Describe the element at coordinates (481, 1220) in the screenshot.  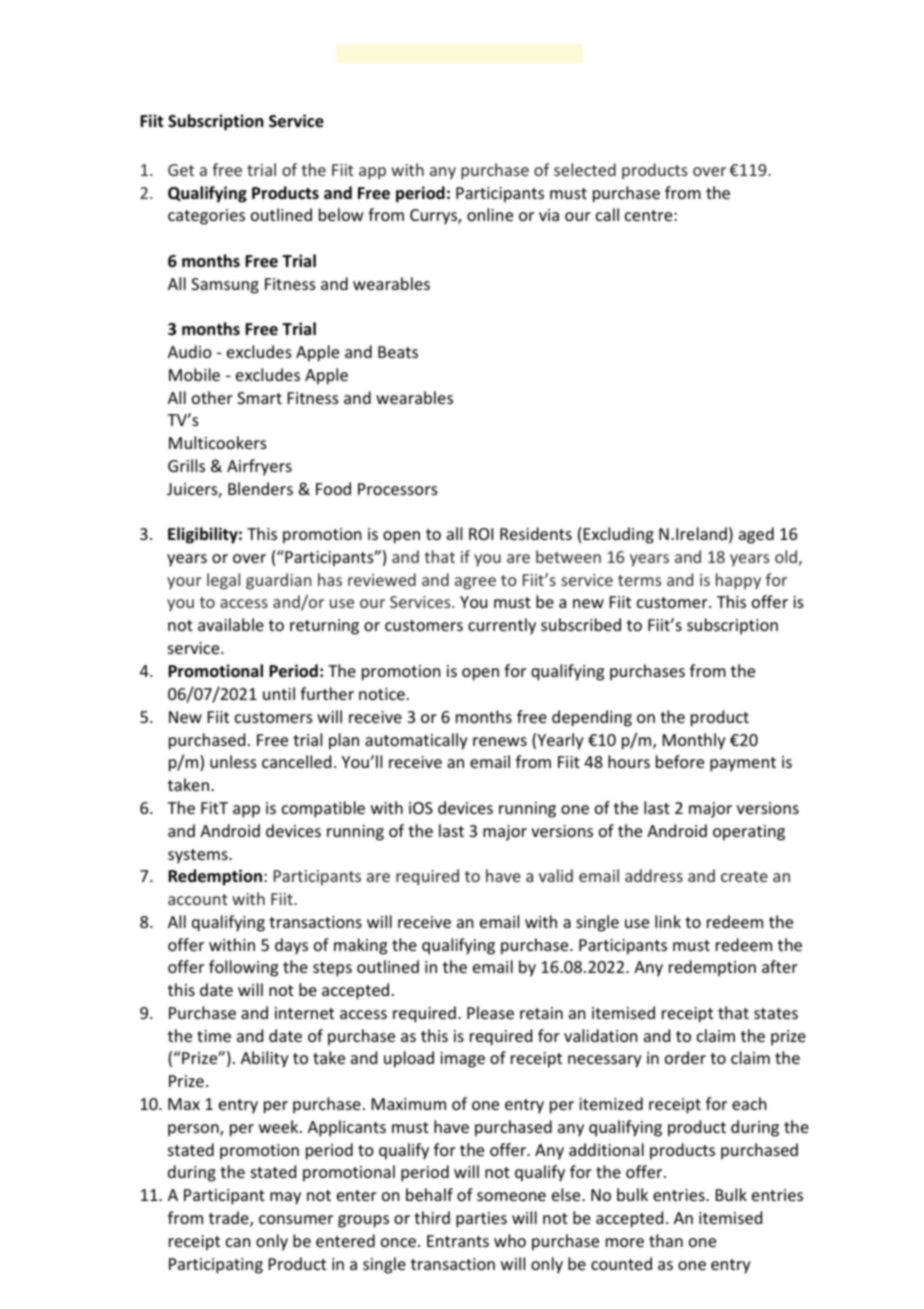
I see `parties` at that location.
